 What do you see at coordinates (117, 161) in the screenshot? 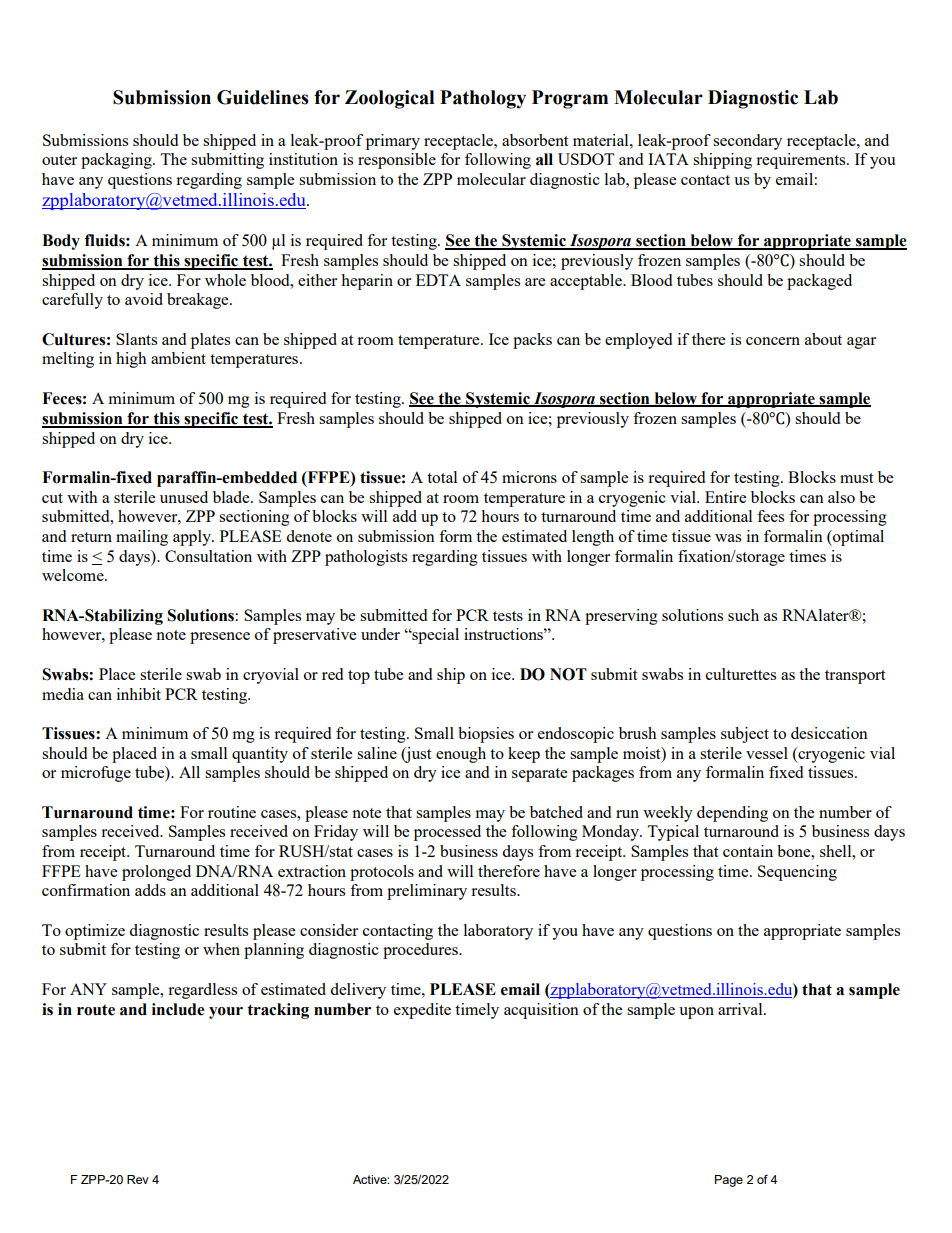
I see `packaging` at bounding box center [117, 161].
